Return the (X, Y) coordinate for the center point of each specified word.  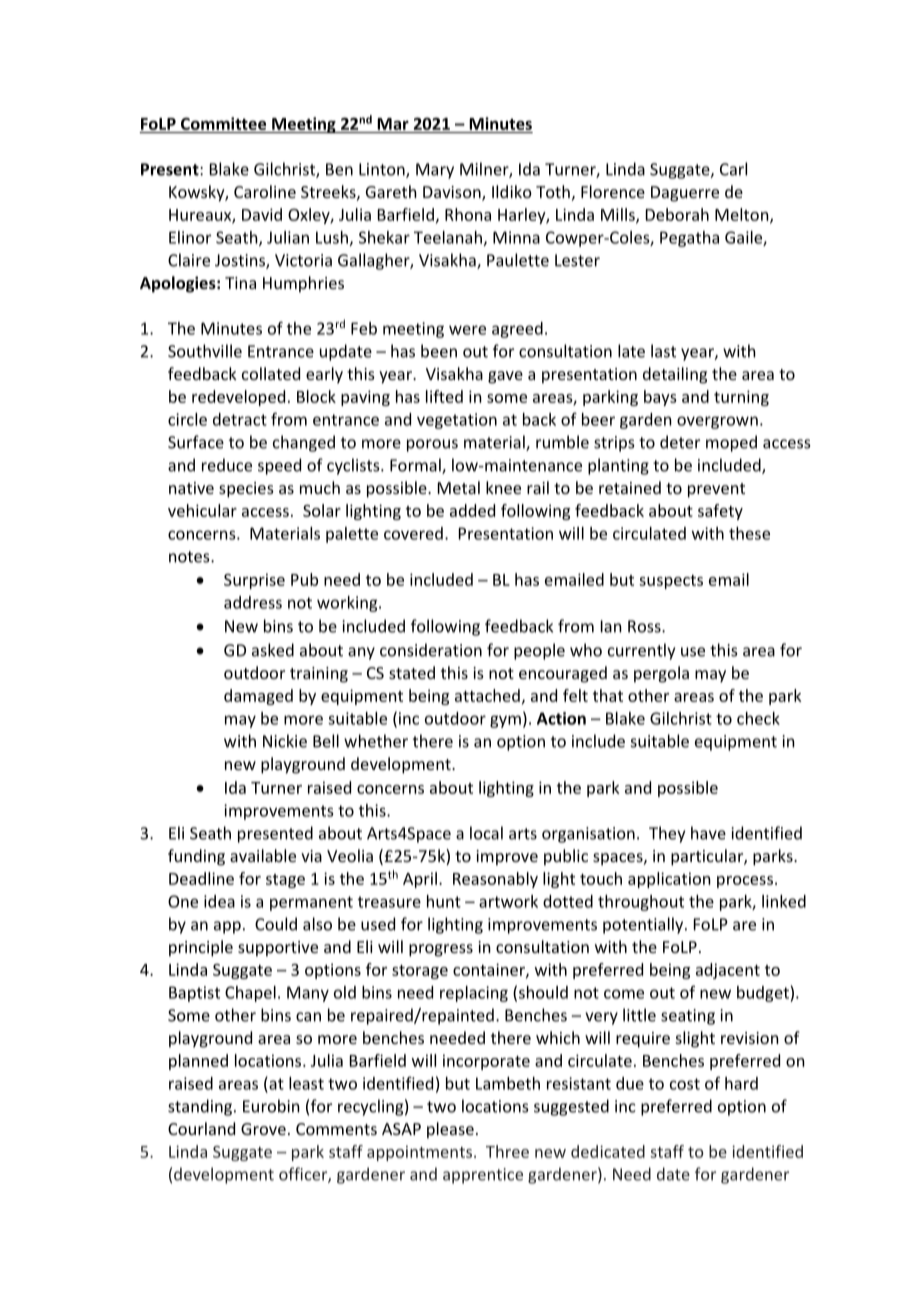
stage (285, 881)
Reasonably (495, 880)
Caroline (265, 191)
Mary (435, 171)
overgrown (717, 422)
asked (273, 650)
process (745, 882)
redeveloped (238, 398)
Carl (733, 169)
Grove (263, 1129)
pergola (661, 674)
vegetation (457, 421)
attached (487, 695)
